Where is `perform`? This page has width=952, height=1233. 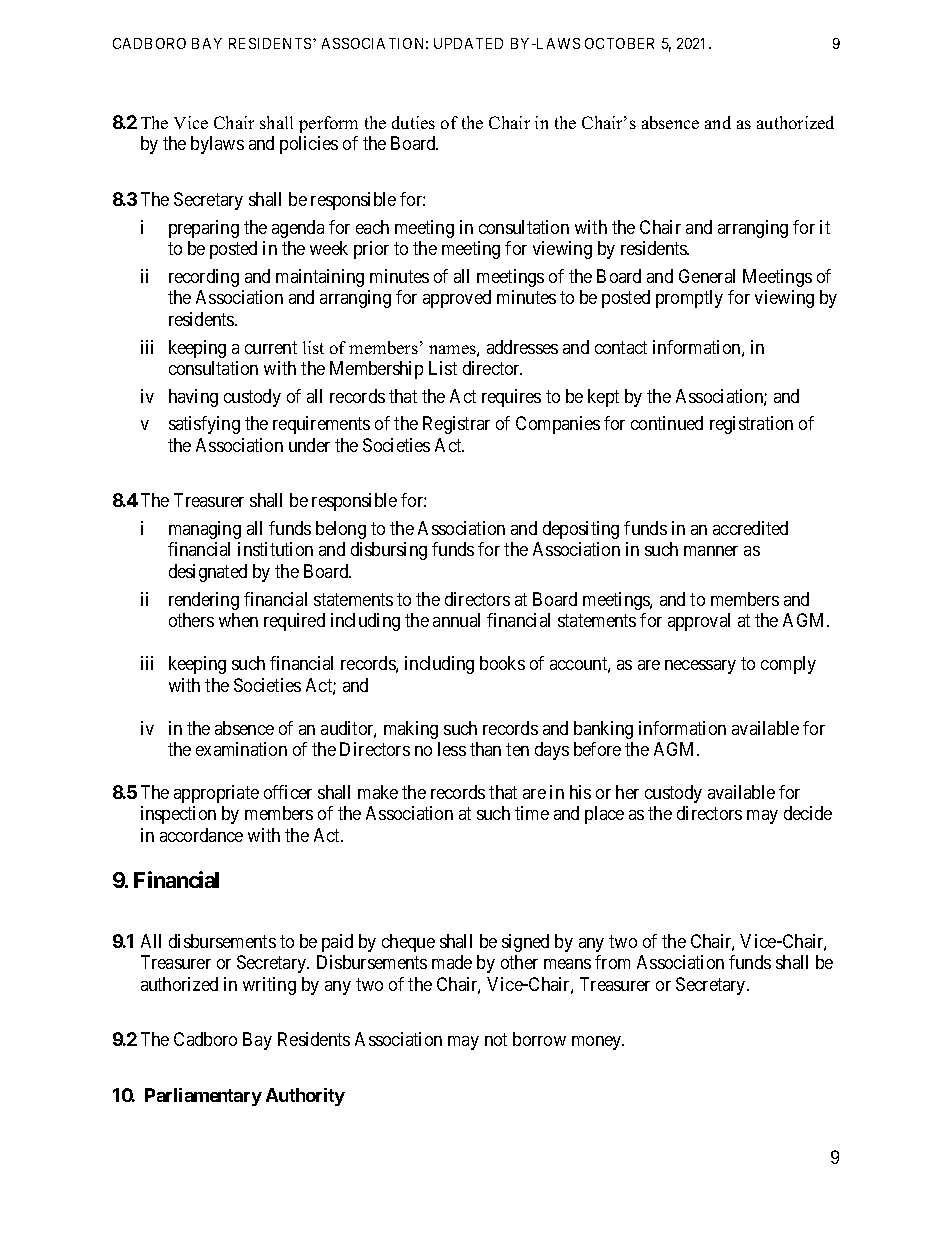
perform is located at coordinates (328, 124).
